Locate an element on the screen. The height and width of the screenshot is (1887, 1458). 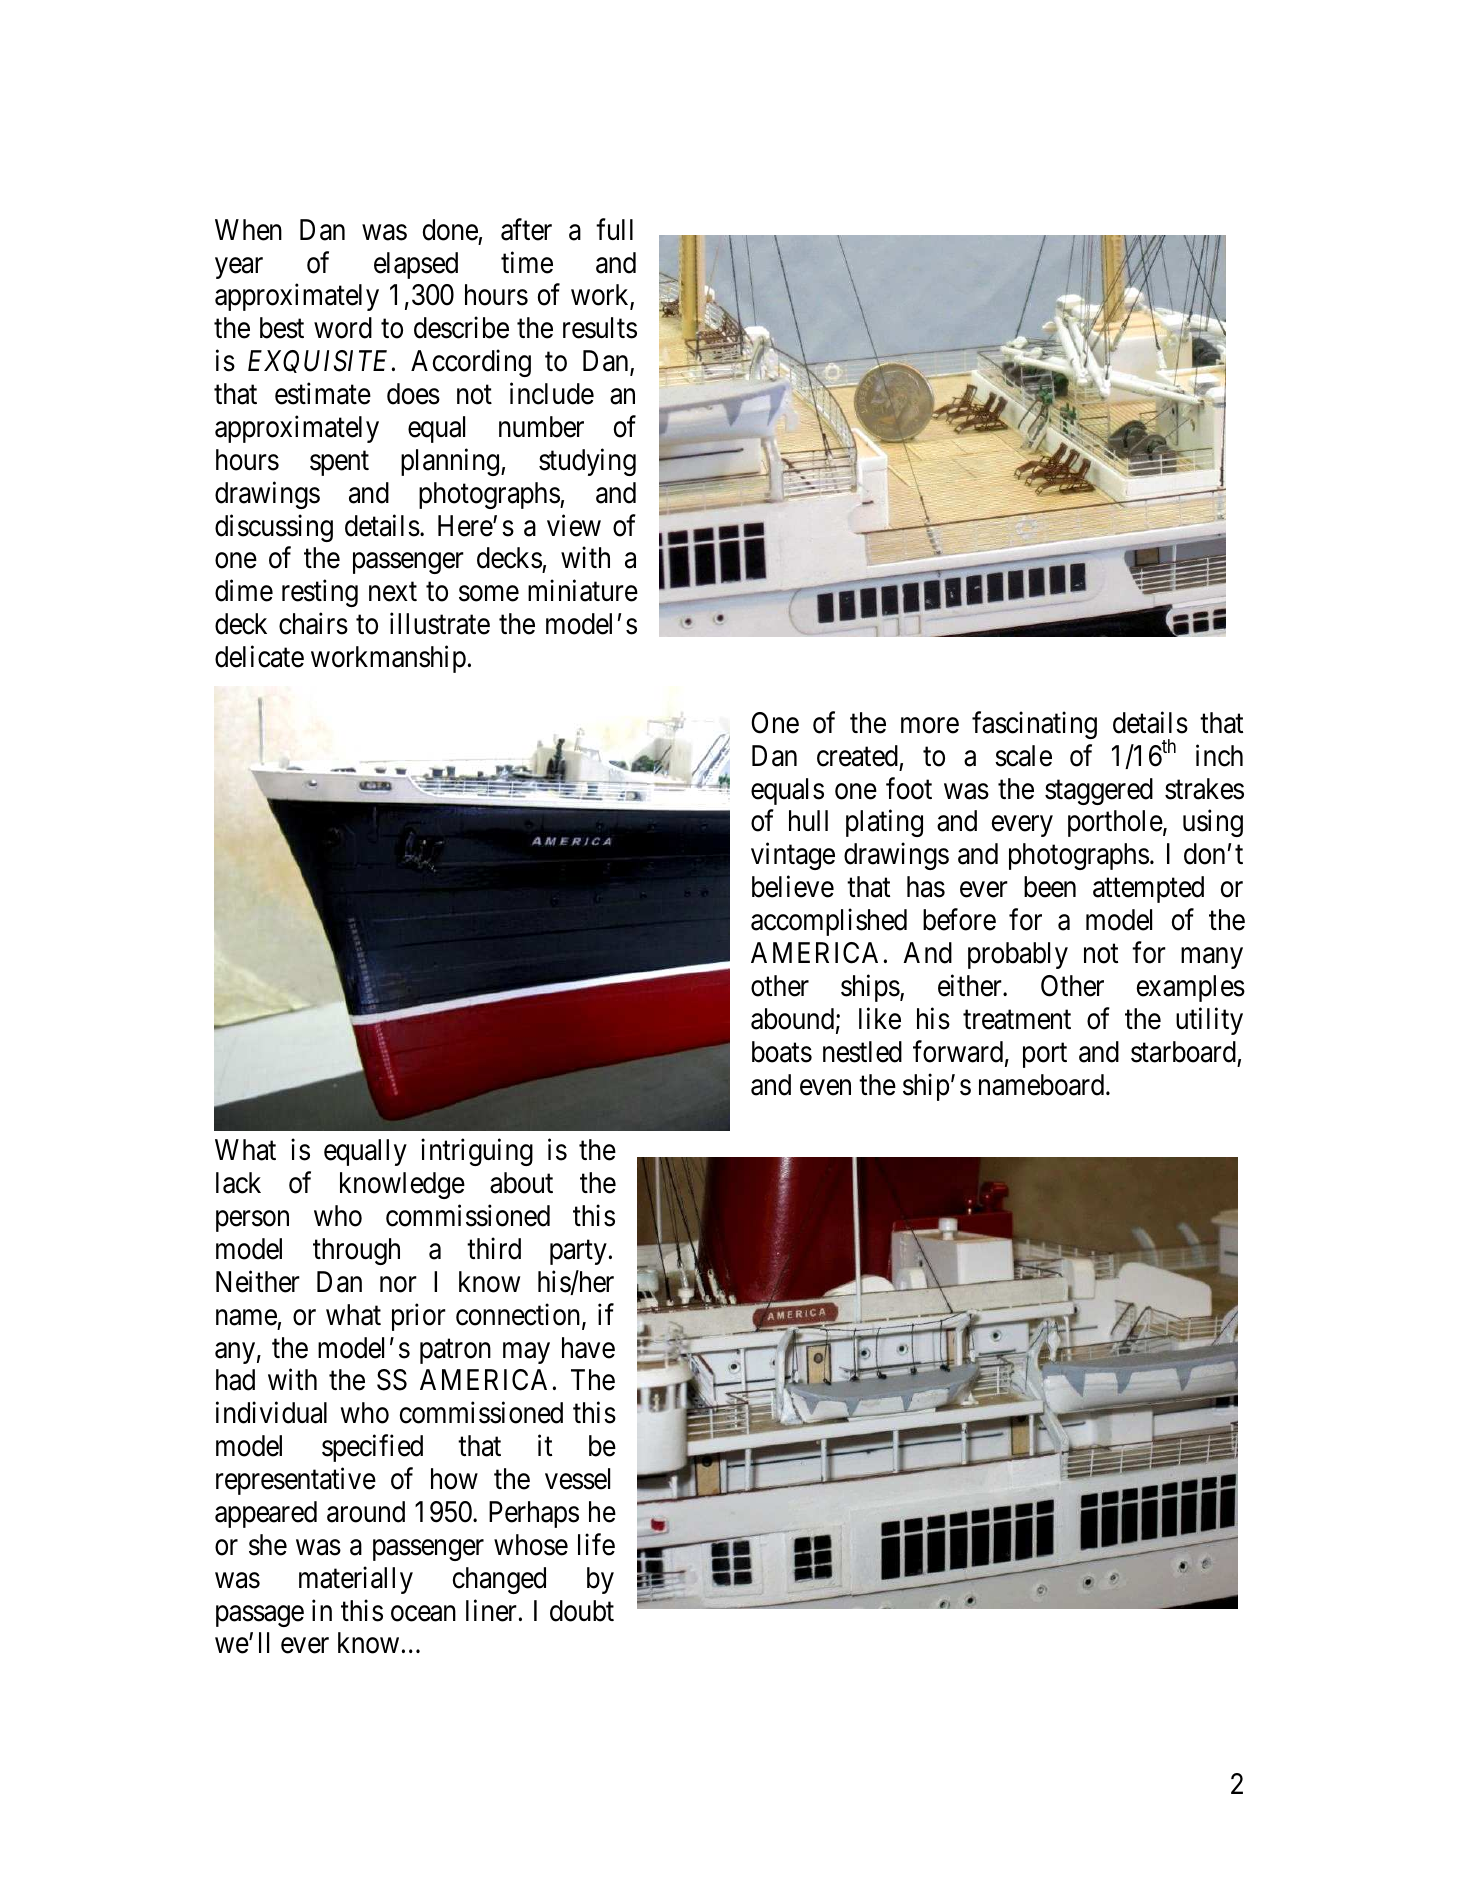
believe is located at coordinates (793, 887).
